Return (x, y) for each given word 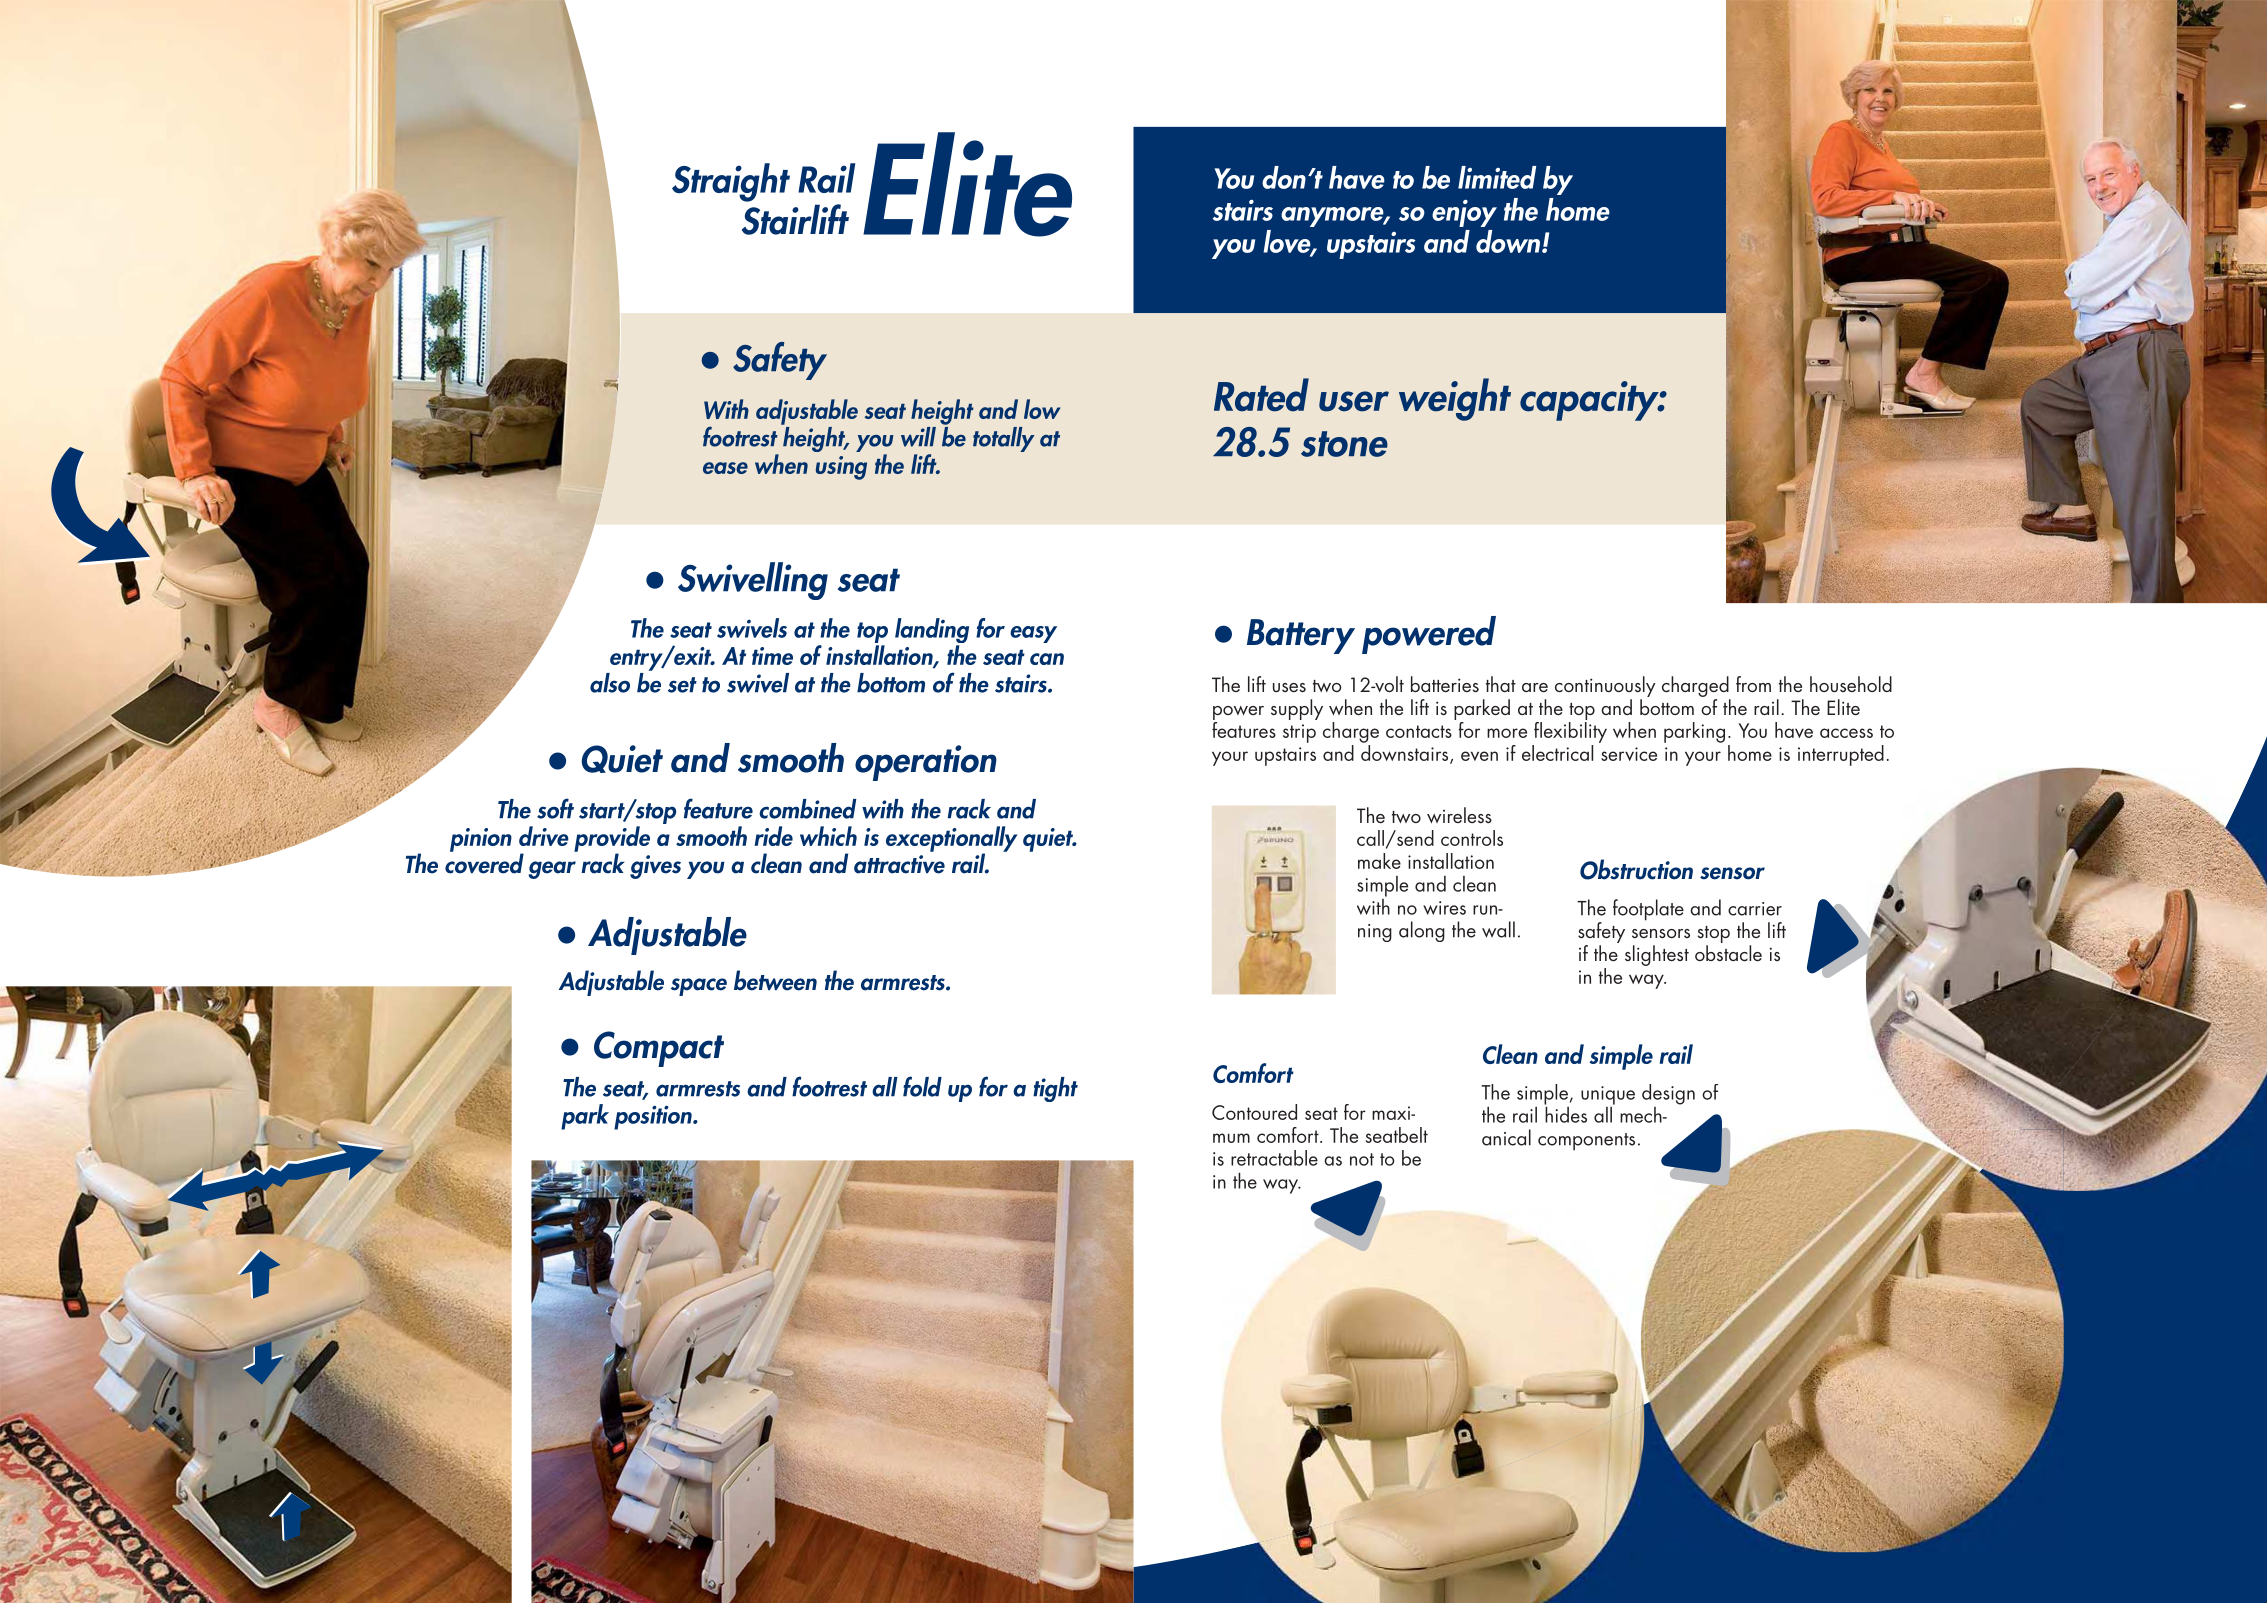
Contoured (1254, 1112)
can (1047, 659)
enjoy (1464, 213)
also (610, 683)
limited (1497, 177)
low (1042, 409)
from (1753, 684)
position (654, 1117)
